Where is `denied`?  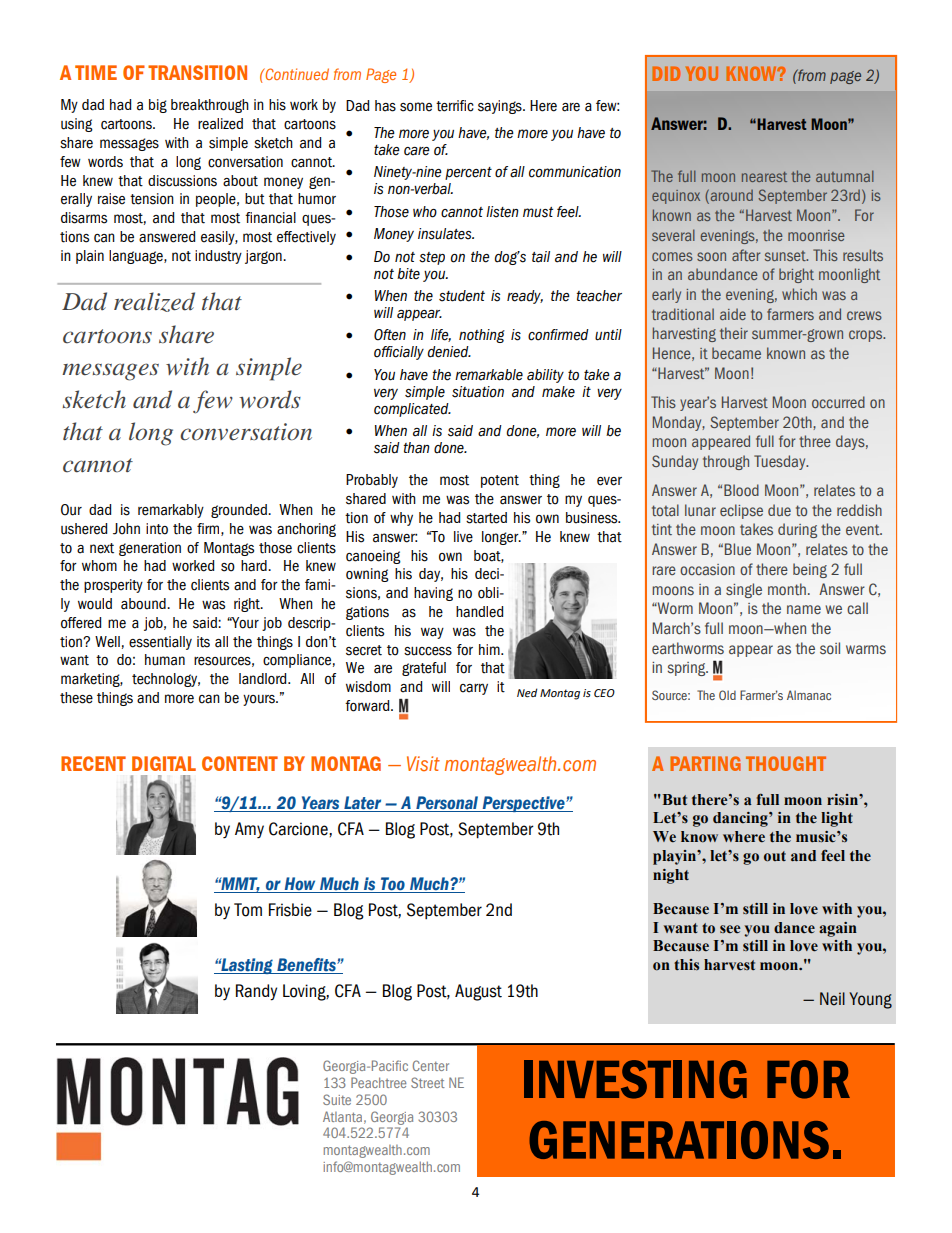 denied is located at coordinates (449, 352).
